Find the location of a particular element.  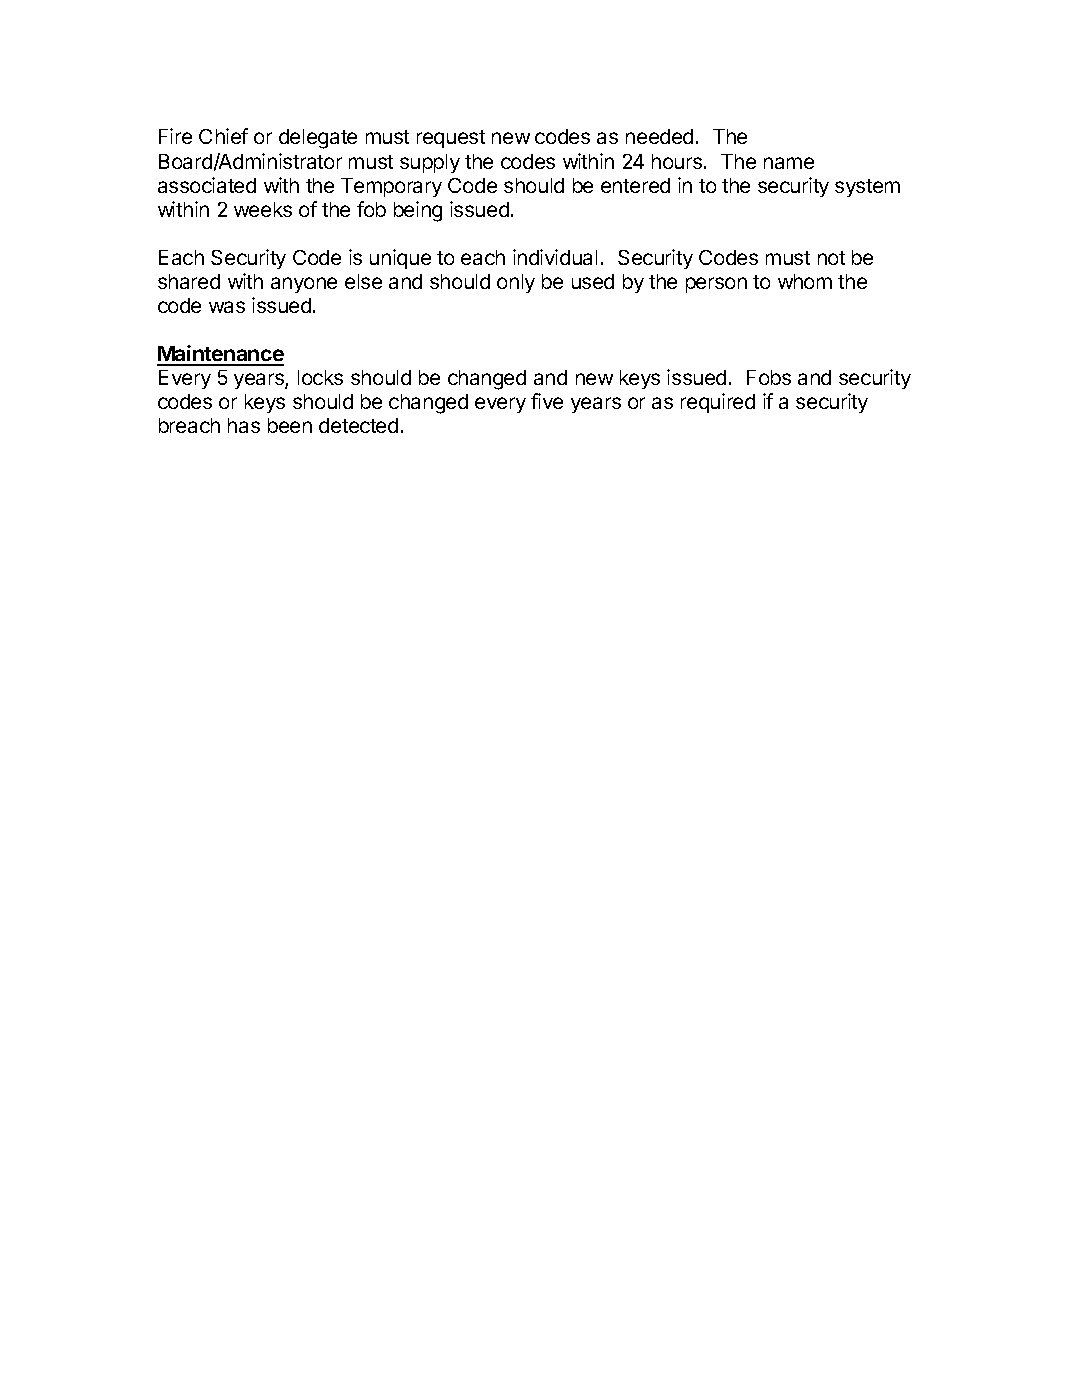

five is located at coordinates (547, 401).
